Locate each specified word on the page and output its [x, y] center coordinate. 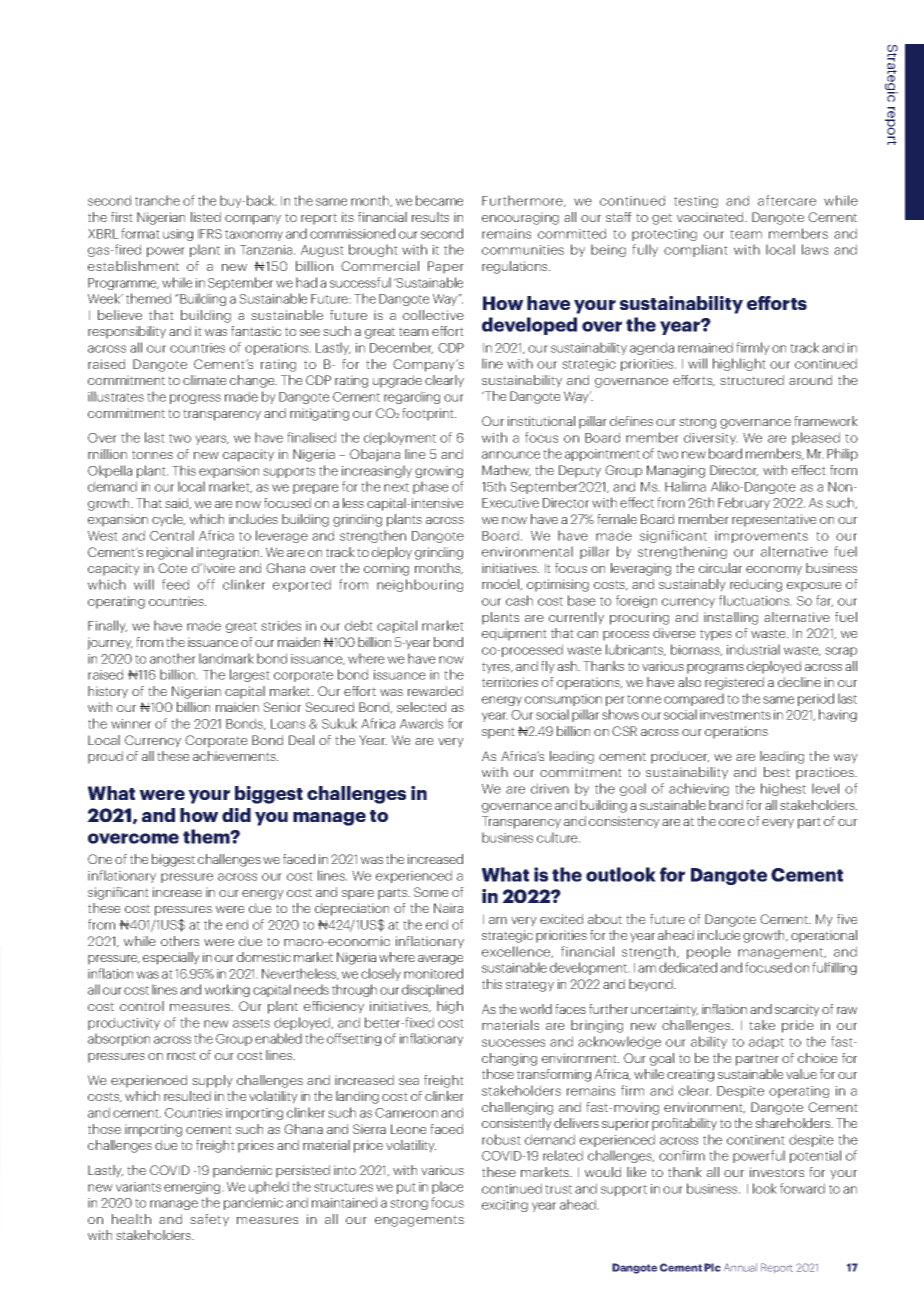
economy [774, 571]
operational [824, 936]
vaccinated [711, 217]
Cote [172, 568]
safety [209, 1220]
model [501, 585]
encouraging [520, 218]
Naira [448, 908]
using [178, 235]
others [180, 941]
